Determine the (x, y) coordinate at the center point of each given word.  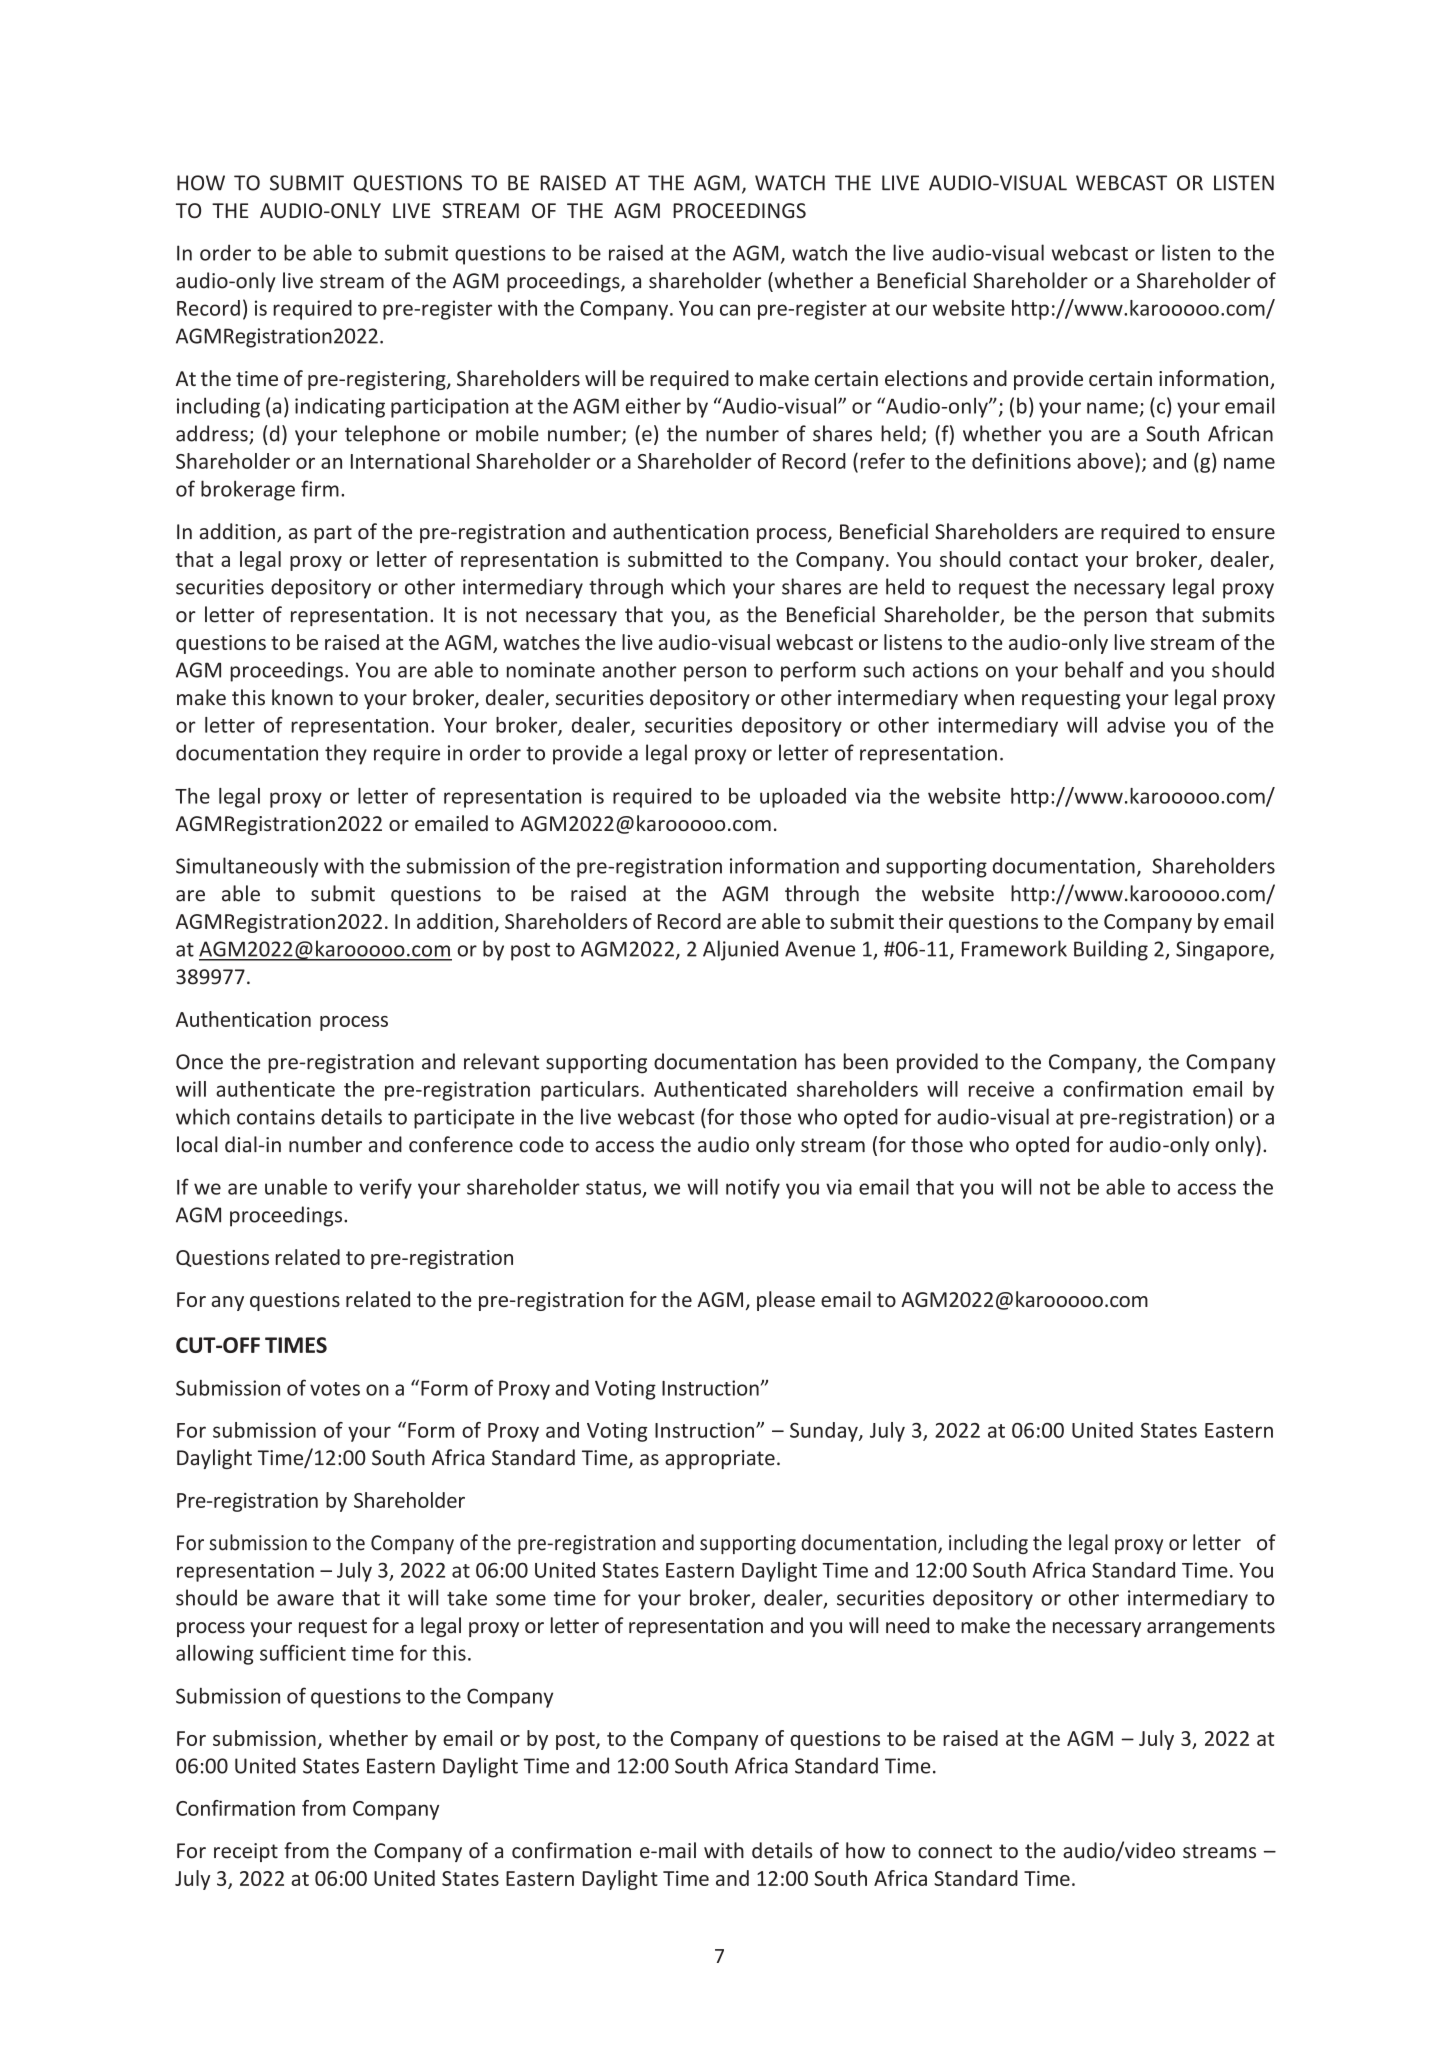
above (1106, 461)
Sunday (825, 1432)
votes (335, 1389)
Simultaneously (247, 867)
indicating (340, 408)
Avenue (820, 949)
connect (955, 1851)
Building (1111, 950)
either (653, 406)
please (786, 1301)
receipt (246, 1852)
